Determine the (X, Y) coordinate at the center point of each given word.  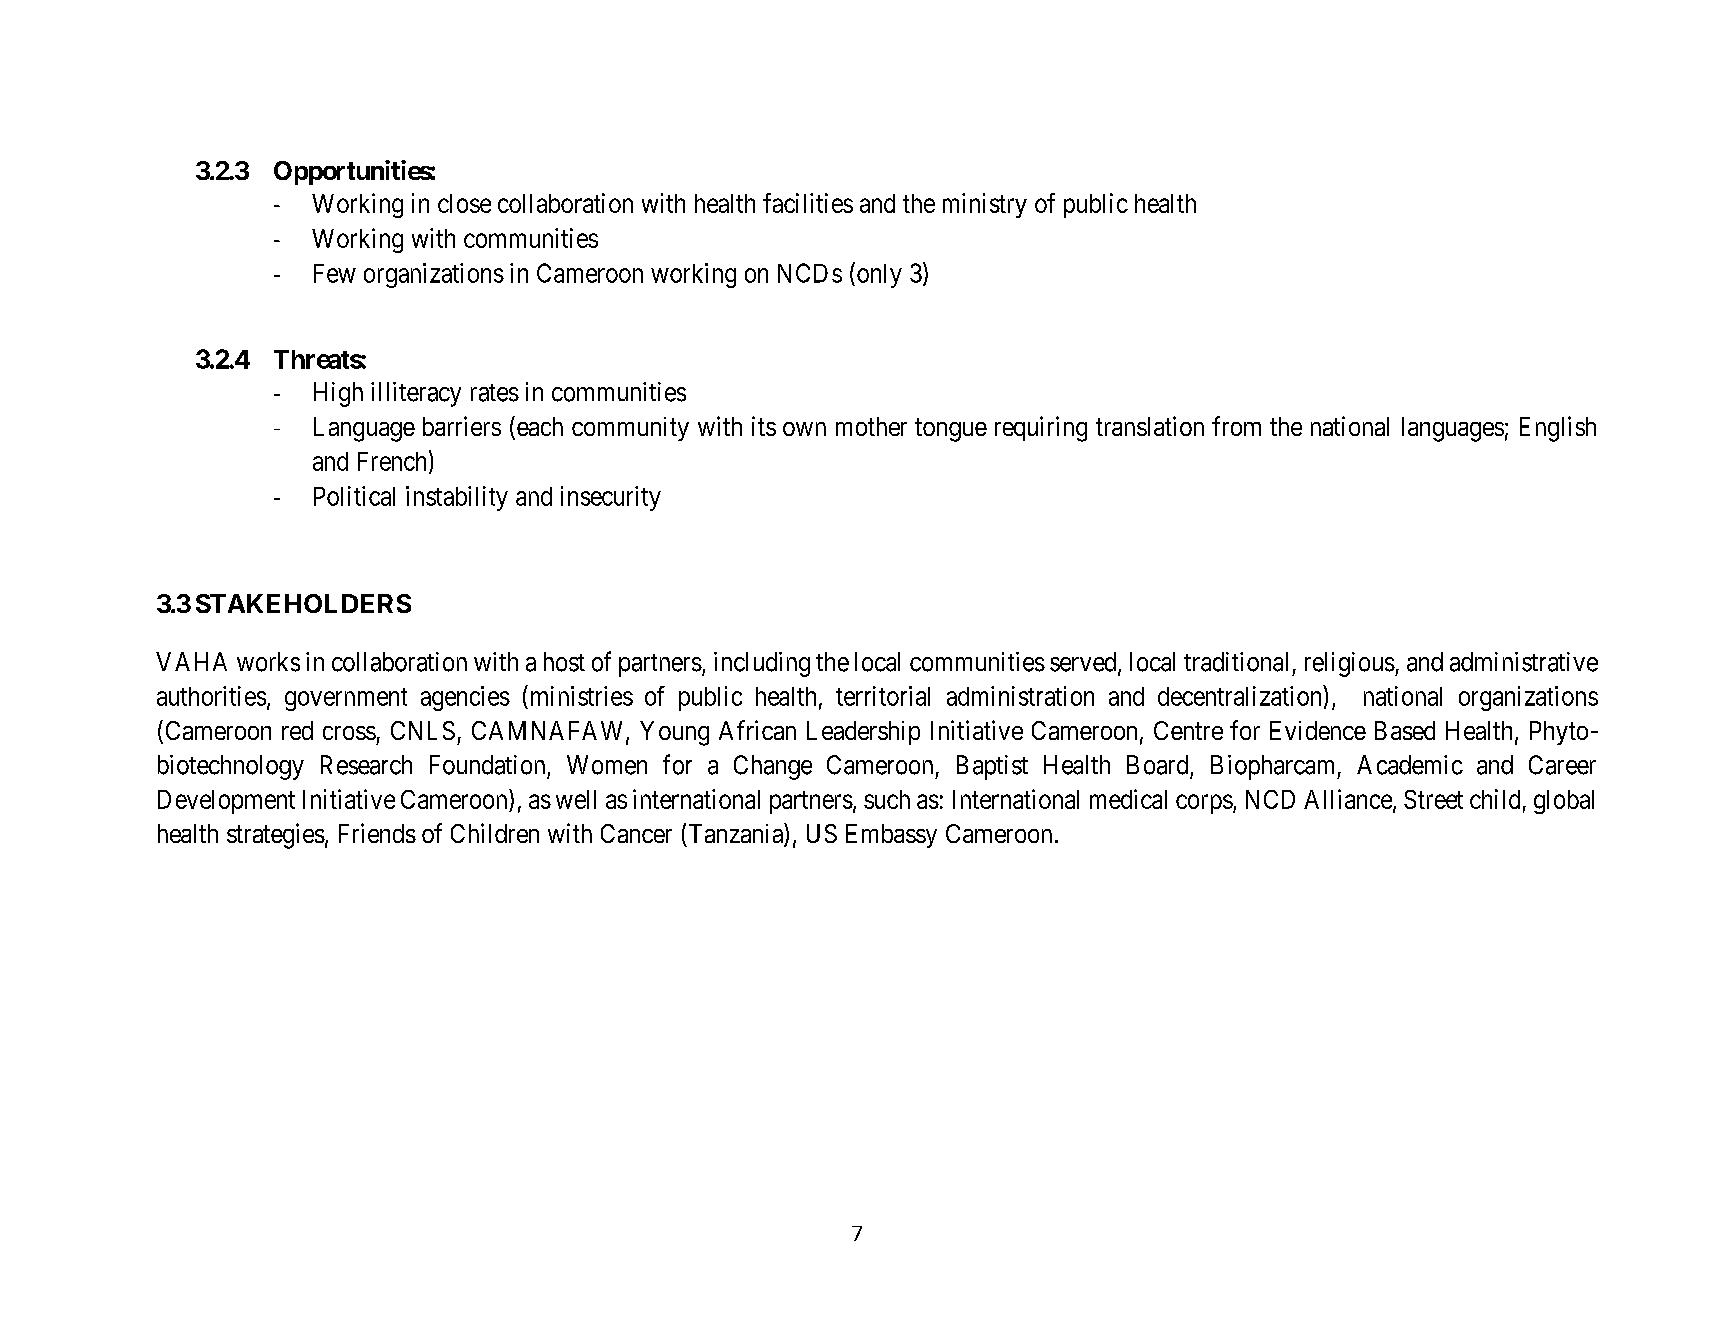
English (1558, 429)
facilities (808, 203)
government (346, 699)
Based (1405, 730)
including (762, 664)
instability (457, 498)
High (338, 394)
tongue (951, 430)
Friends (377, 833)
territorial (883, 696)
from (1236, 426)
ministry (985, 205)
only (878, 275)
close (464, 203)
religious (1350, 664)
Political (354, 496)
